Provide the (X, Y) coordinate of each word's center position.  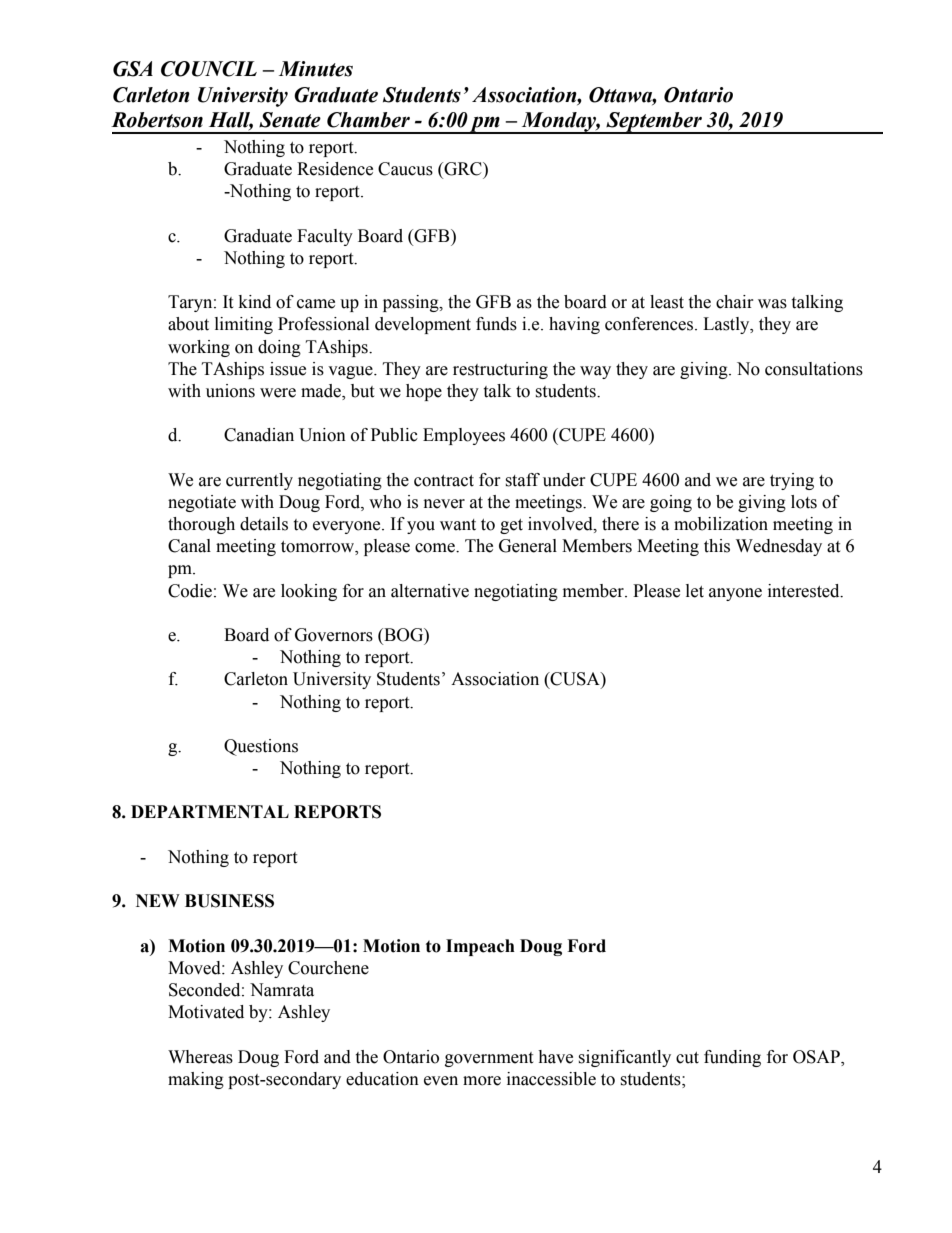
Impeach (480, 947)
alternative (430, 591)
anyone (735, 594)
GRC (463, 170)
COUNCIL (209, 69)
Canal (189, 546)
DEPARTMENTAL (210, 811)
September (654, 123)
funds (496, 324)
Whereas (200, 1057)
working (199, 348)
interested (805, 591)
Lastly (727, 325)
